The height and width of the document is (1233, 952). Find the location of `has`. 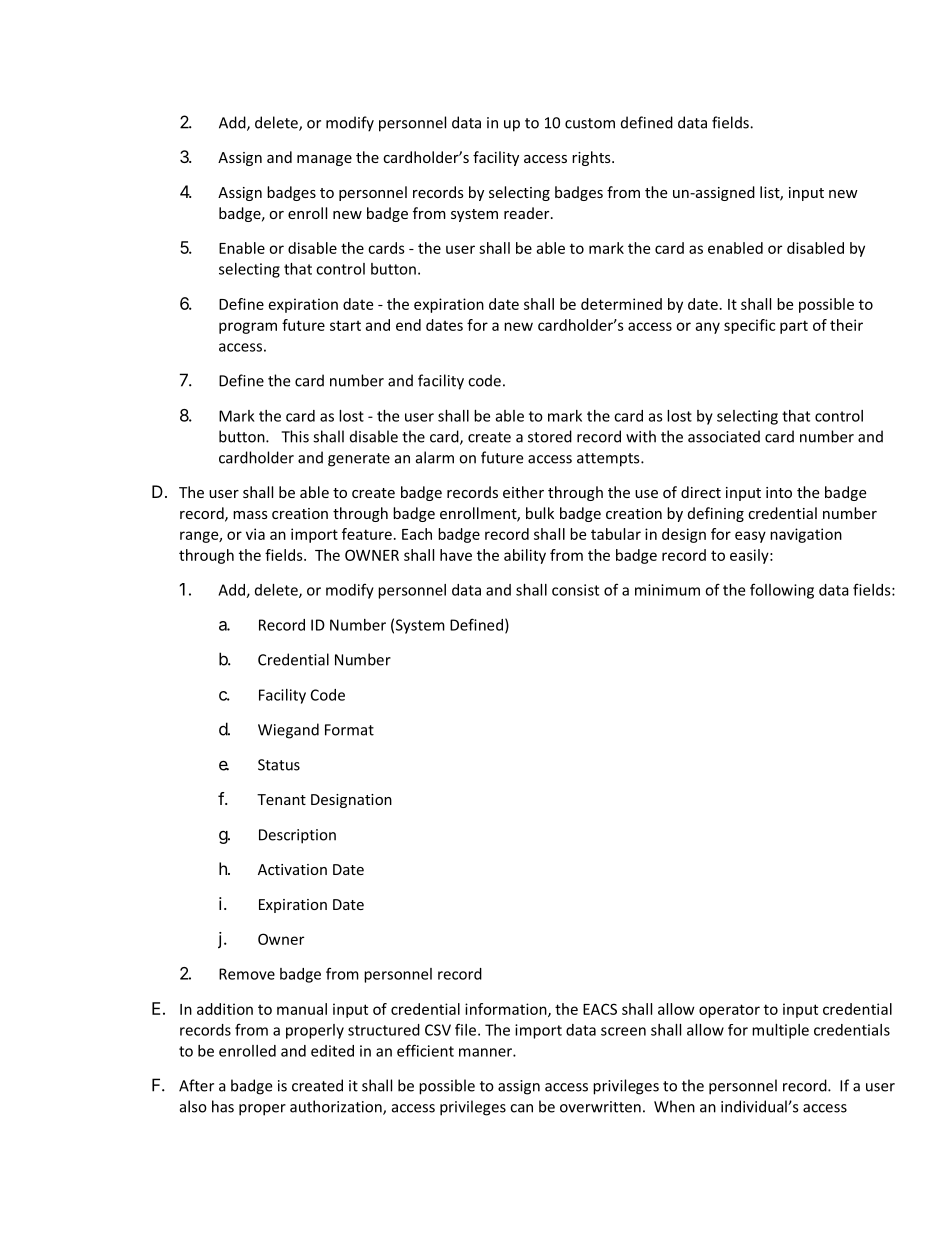

has is located at coordinates (223, 1106).
